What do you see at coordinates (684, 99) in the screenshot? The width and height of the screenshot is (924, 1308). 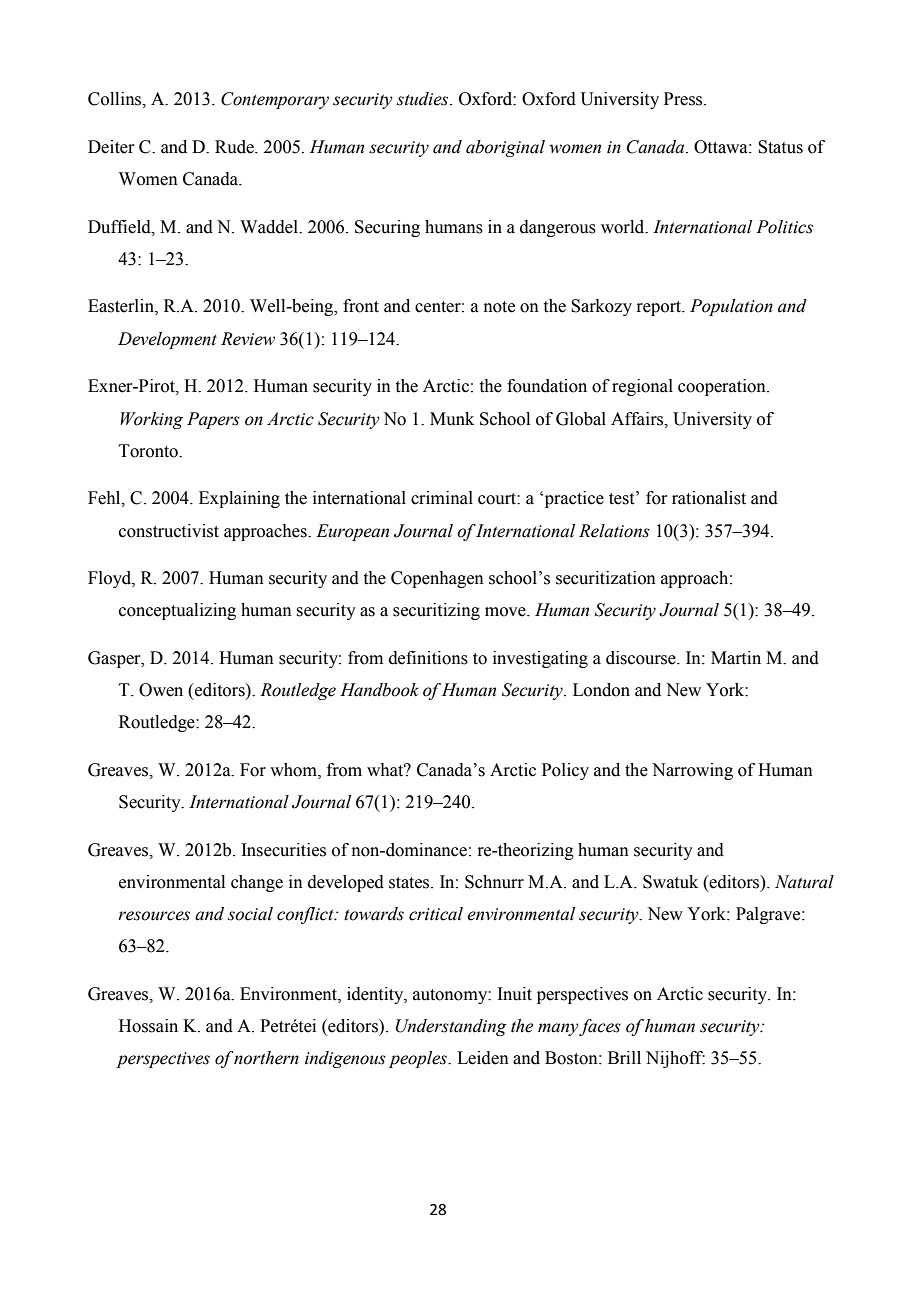 I see `Press` at bounding box center [684, 99].
